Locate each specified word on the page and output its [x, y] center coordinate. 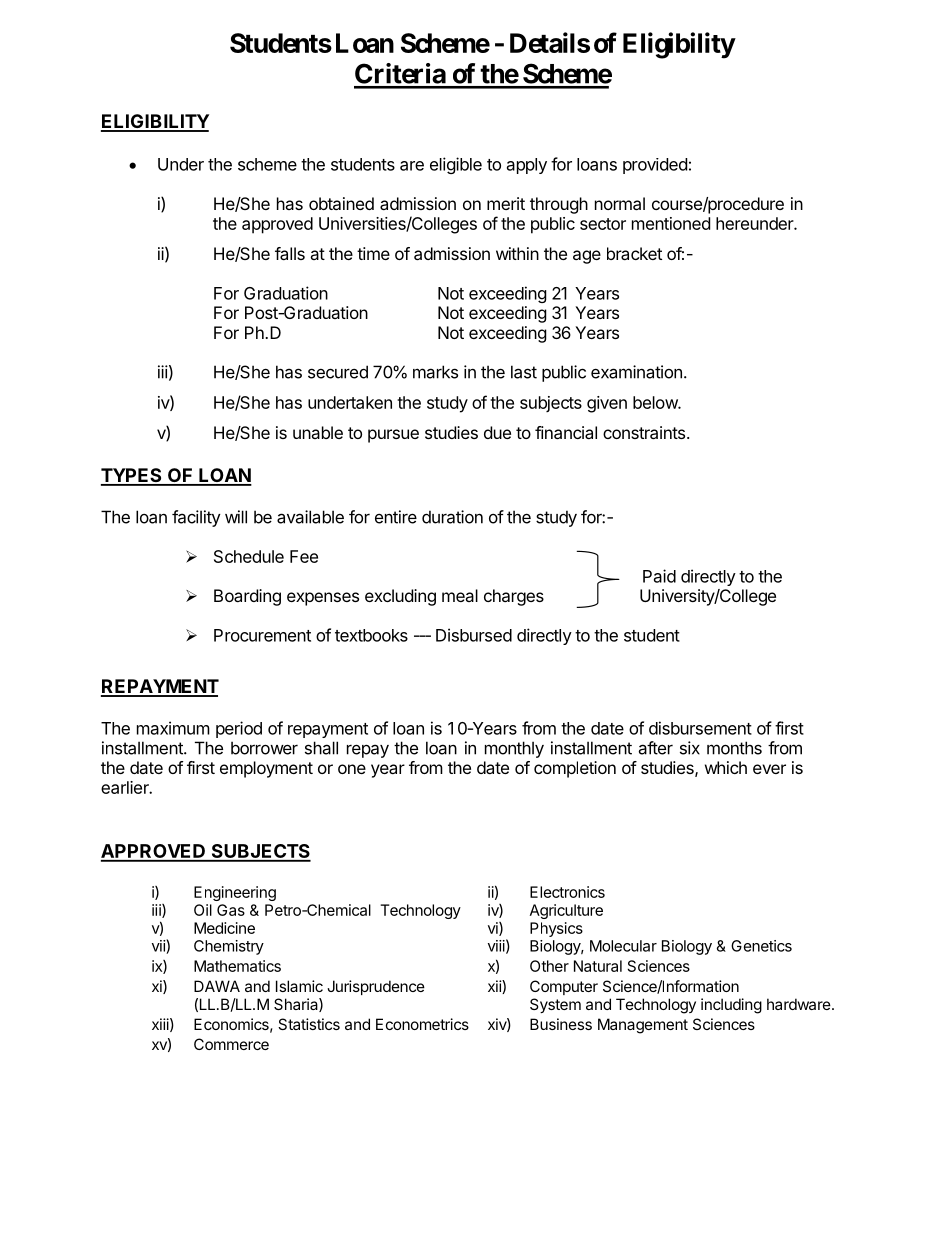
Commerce [231, 1044]
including [731, 1006]
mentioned [671, 223]
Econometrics [422, 1024]
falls [290, 253]
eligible [456, 165]
